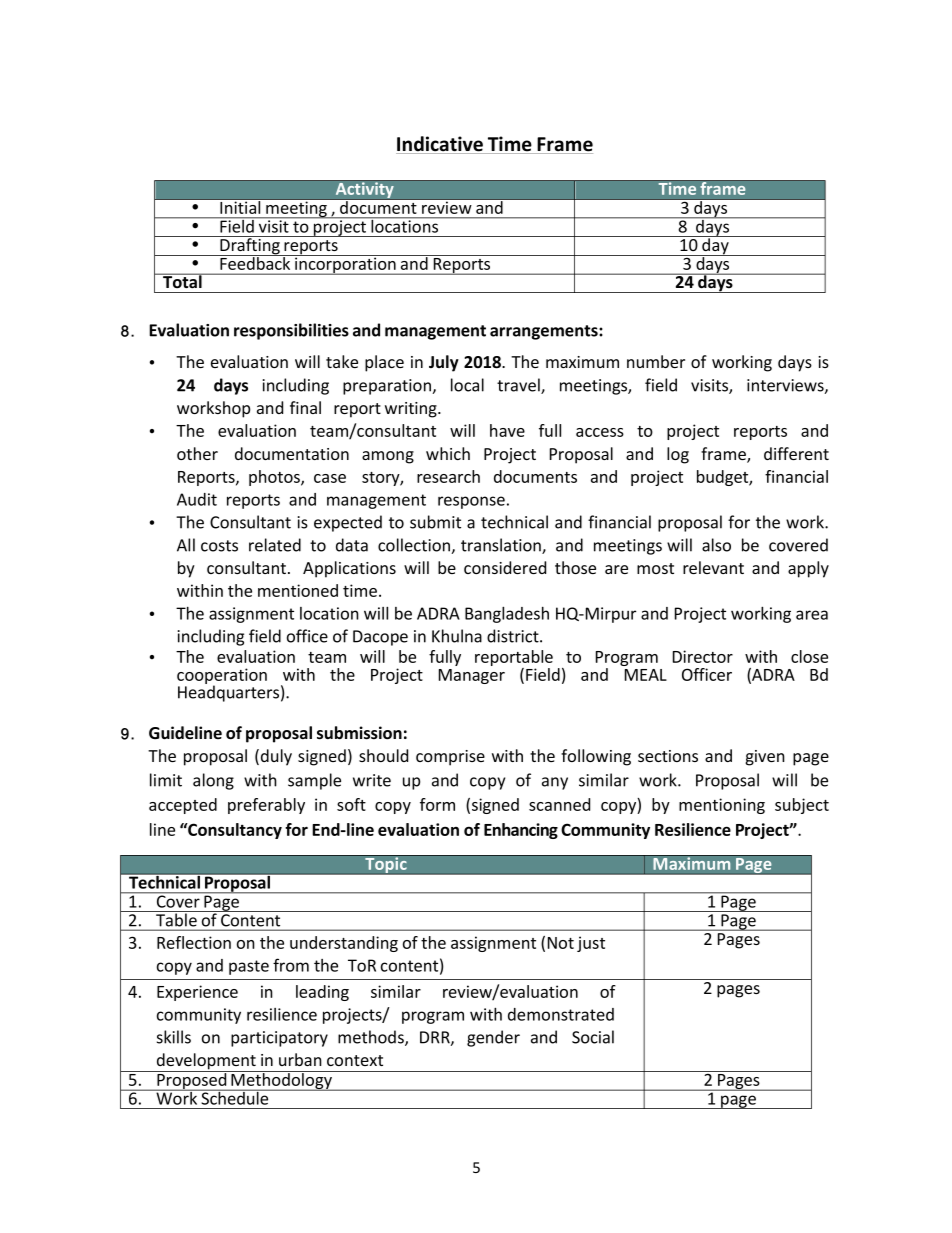 Image resolution: width=952 pixels, height=1233 pixels. What do you see at coordinates (235, 1097) in the screenshot?
I see `Schedule` at bounding box center [235, 1097].
